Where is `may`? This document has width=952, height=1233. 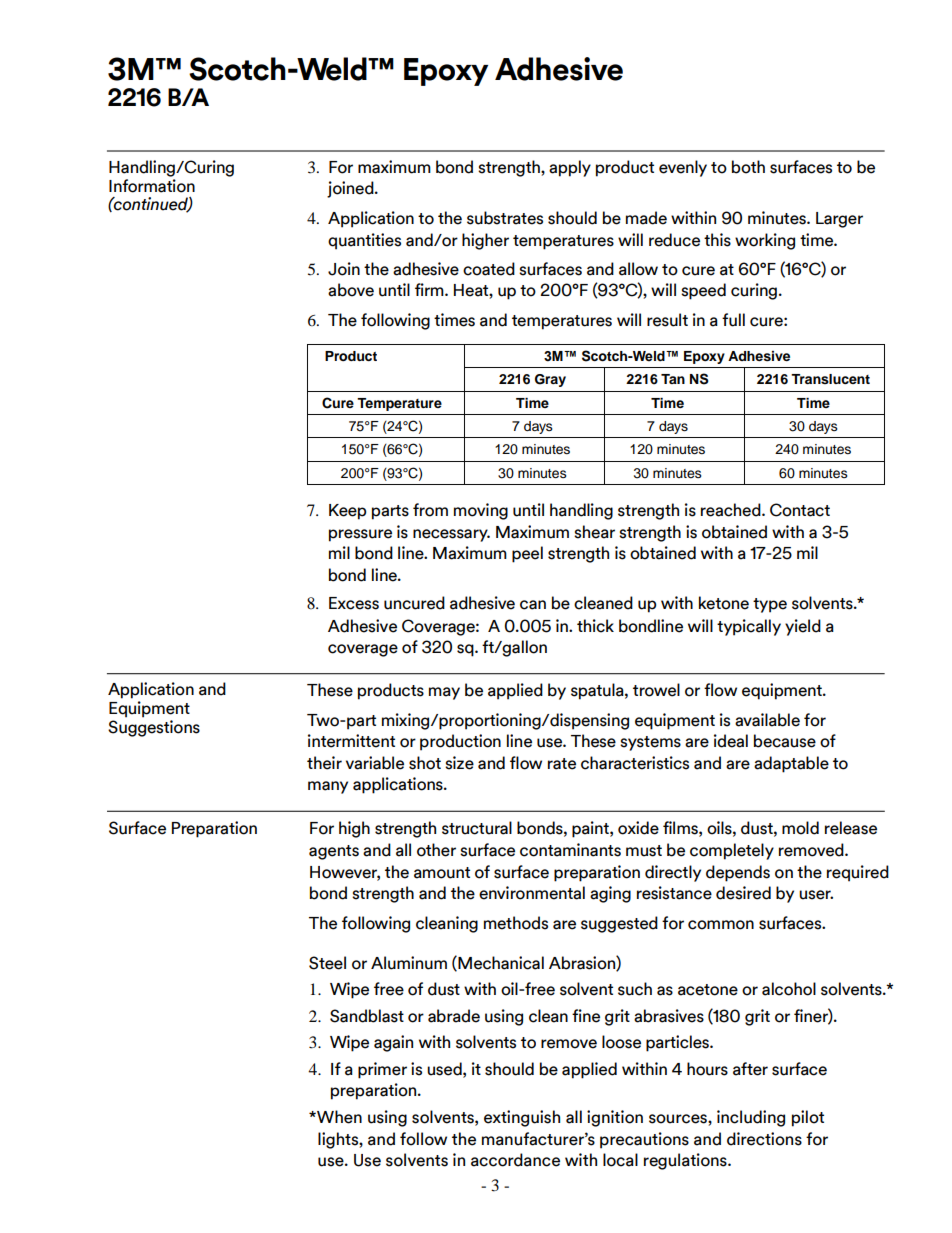 may is located at coordinates (444, 693).
